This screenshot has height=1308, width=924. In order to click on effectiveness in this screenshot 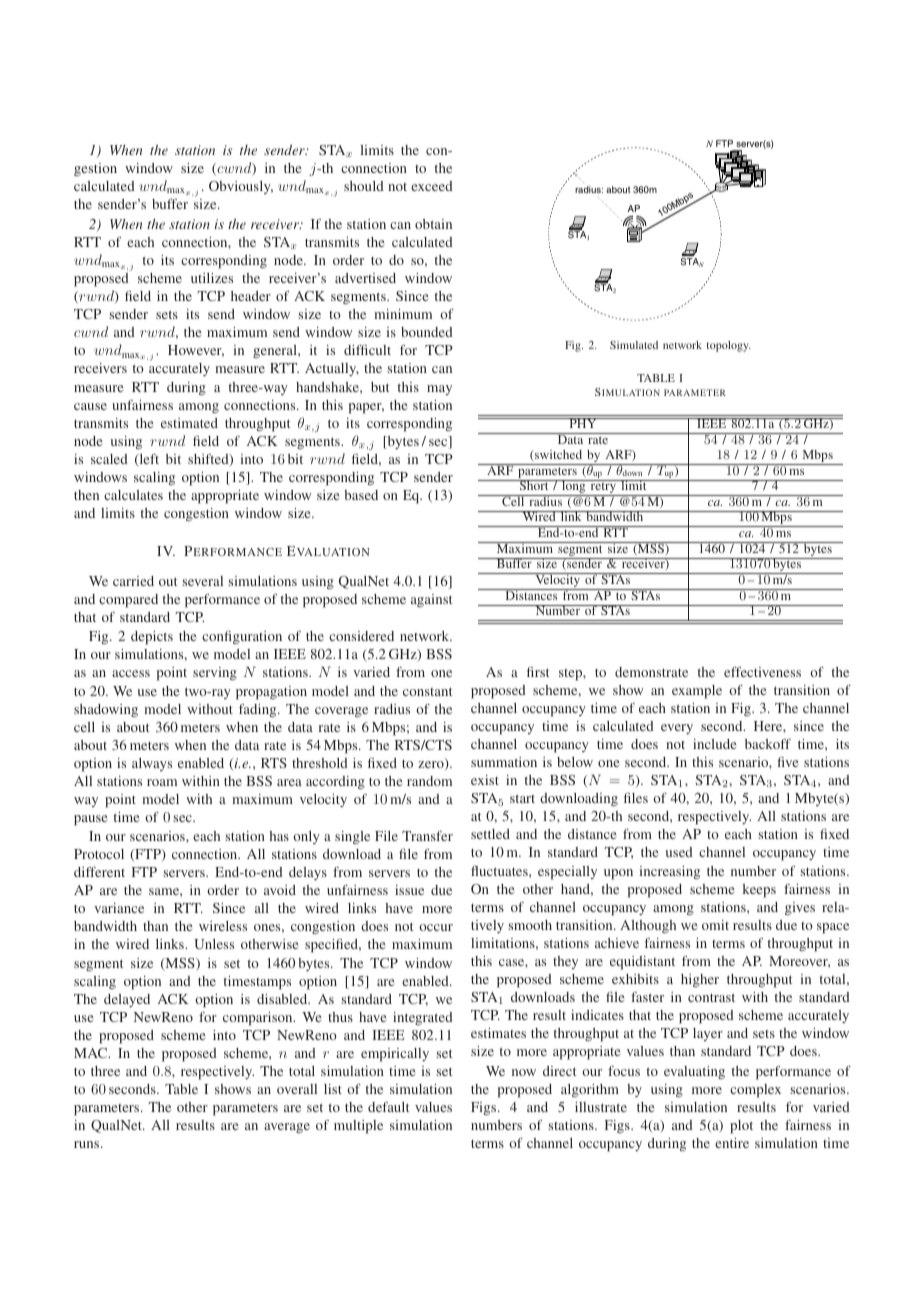, I will do `click(762, 672)`.
